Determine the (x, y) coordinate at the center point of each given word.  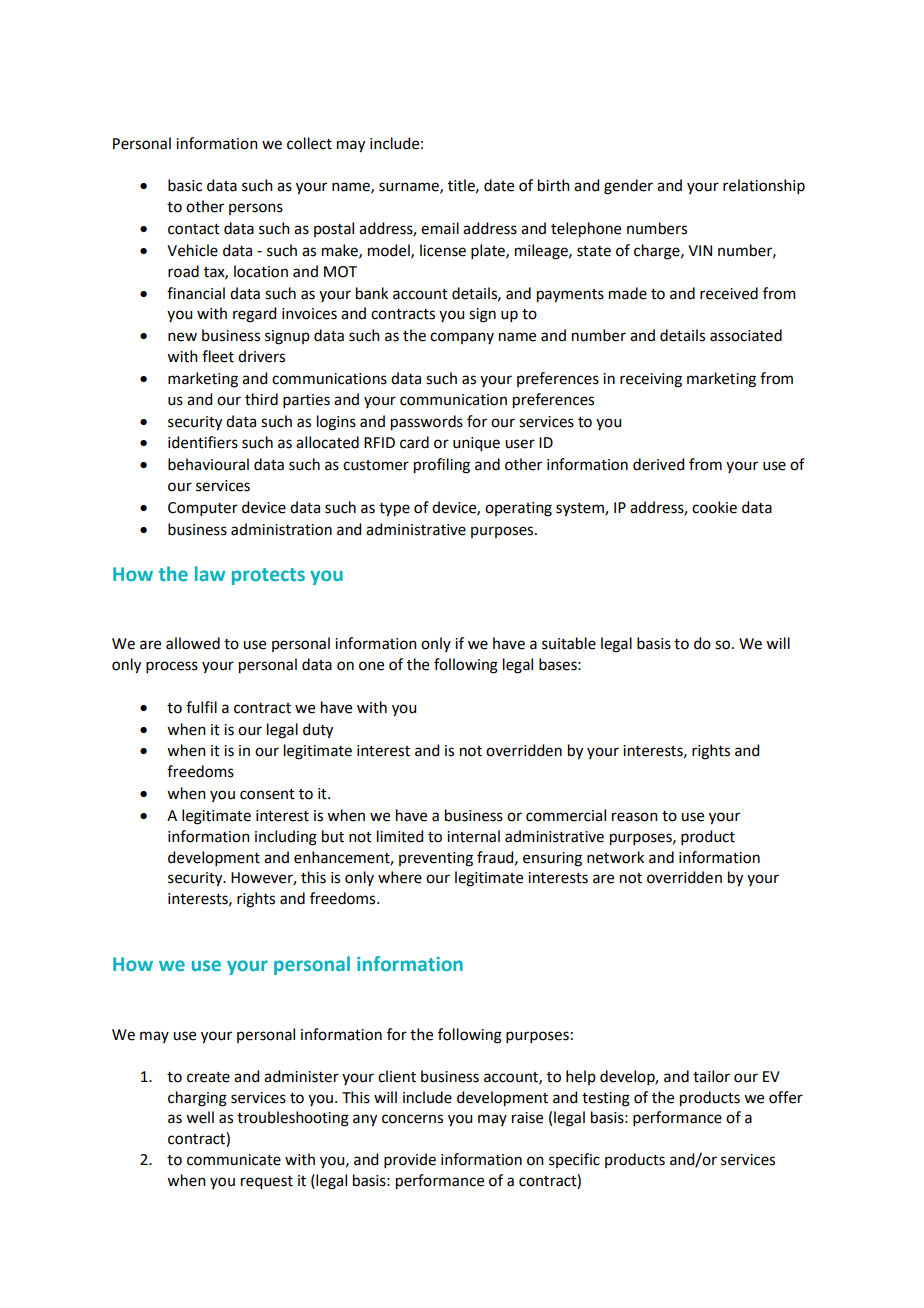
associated (746, 335)
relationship (764, 186)
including (286, 838)
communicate (234, 1160)
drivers (261, 356)
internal (473, 836)
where (400, 877)
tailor (711, 1076)
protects (268, 576)
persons (256, 209)
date (499, 185)
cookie (714, 507)
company (462, 338)
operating (518, 509)
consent (267, 794)
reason (635, 817)
